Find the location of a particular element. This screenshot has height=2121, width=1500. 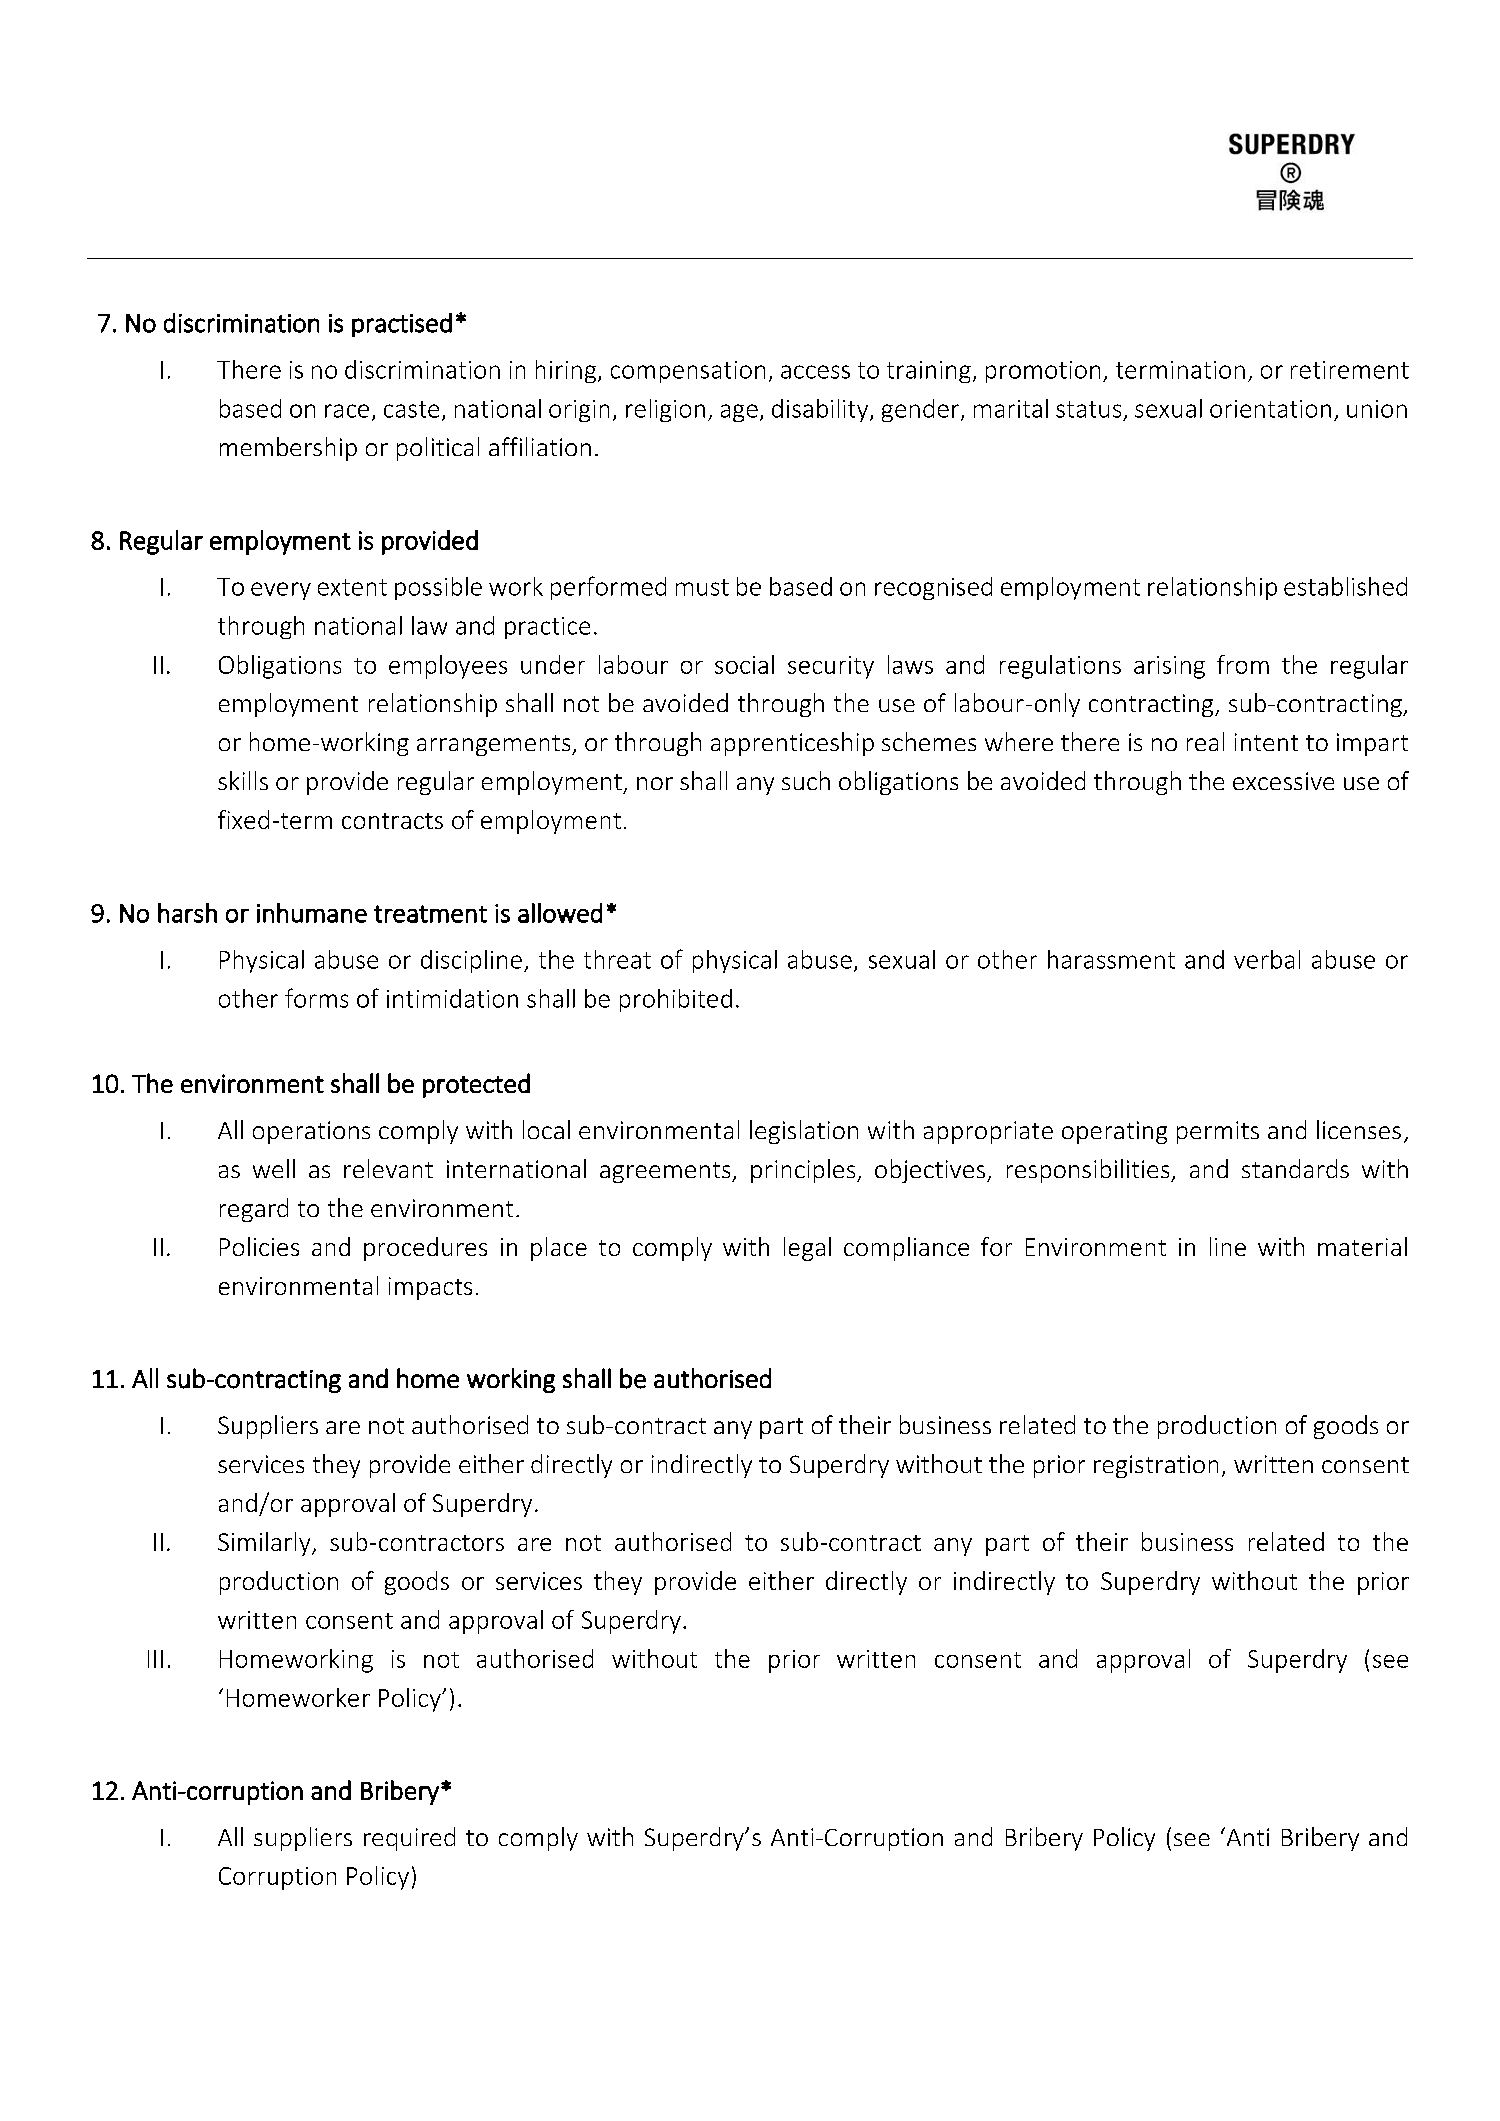

Similarly is located at coordinates (265, 1544).
